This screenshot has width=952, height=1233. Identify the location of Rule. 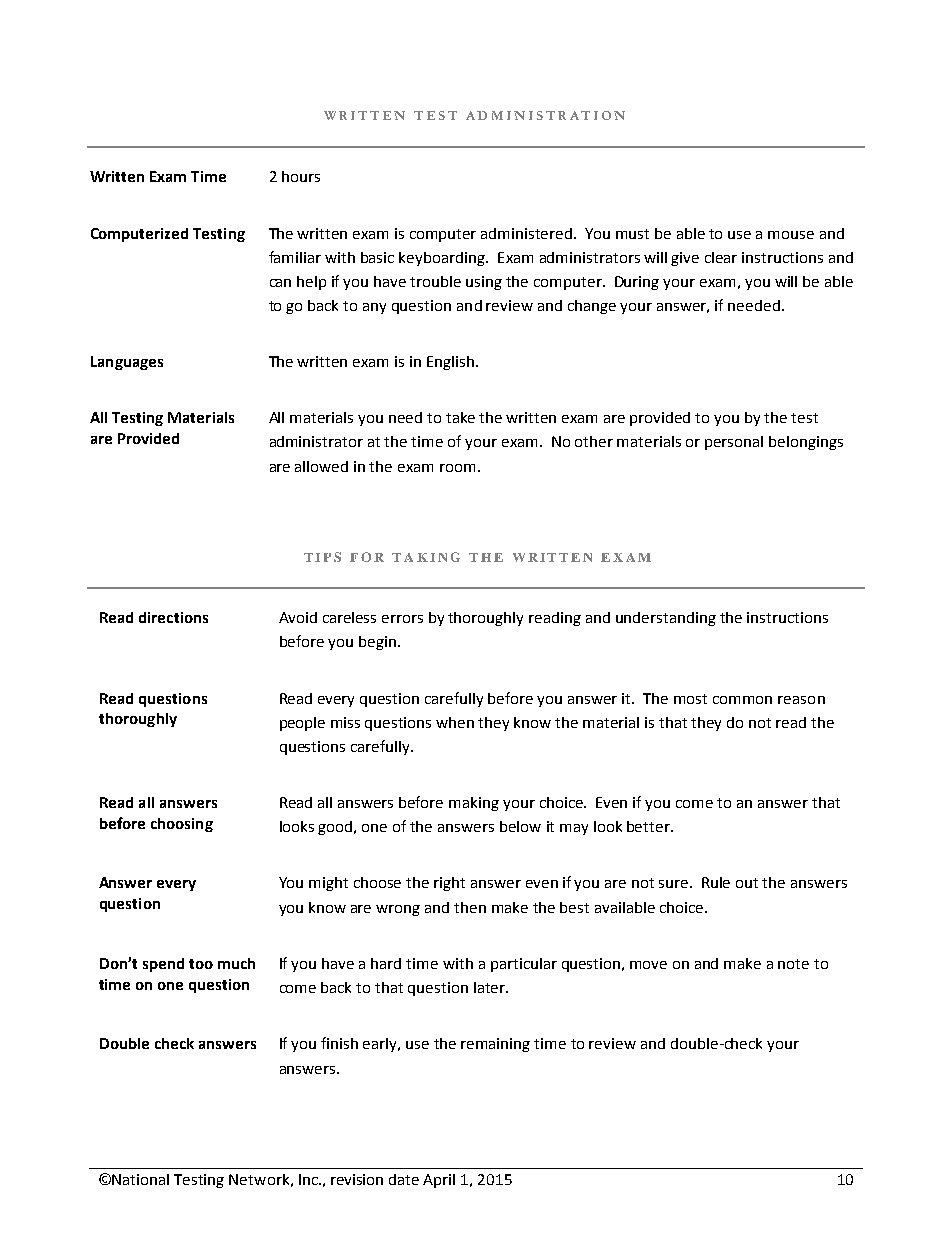
(716, 882).
